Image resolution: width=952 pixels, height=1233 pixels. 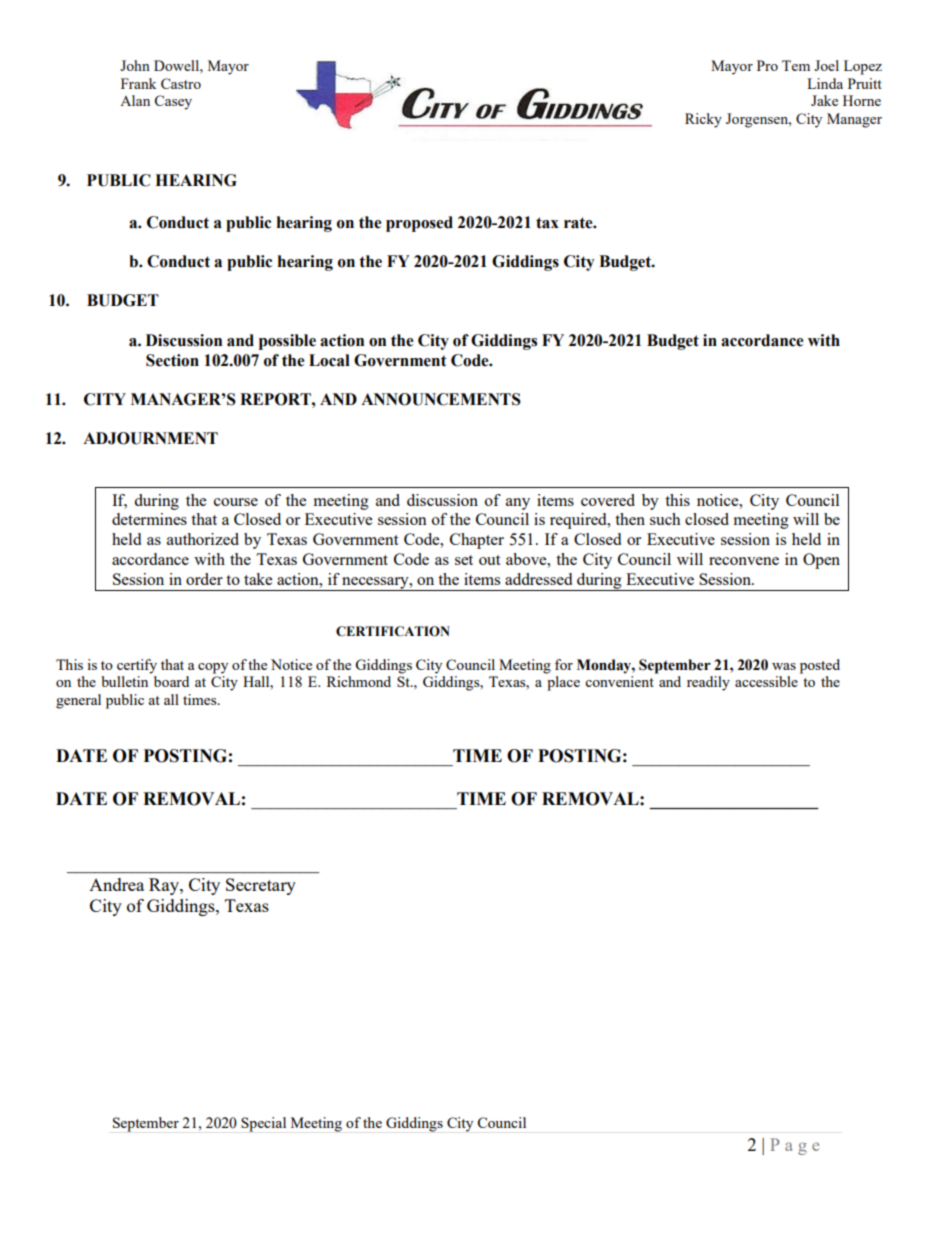 I want to click on Casey, so click(x=173, y=102).
